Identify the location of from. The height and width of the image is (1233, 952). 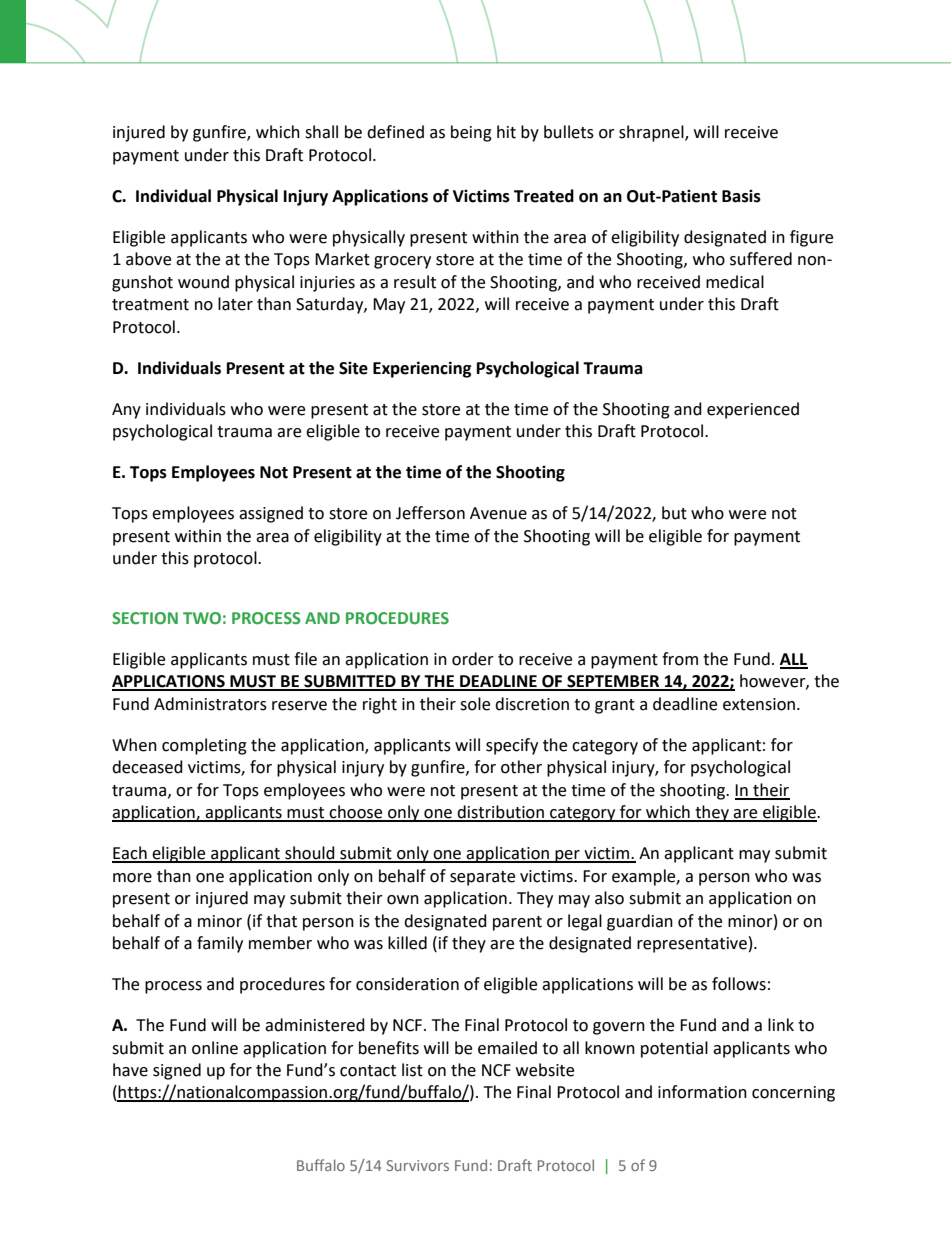
(680, 659).
